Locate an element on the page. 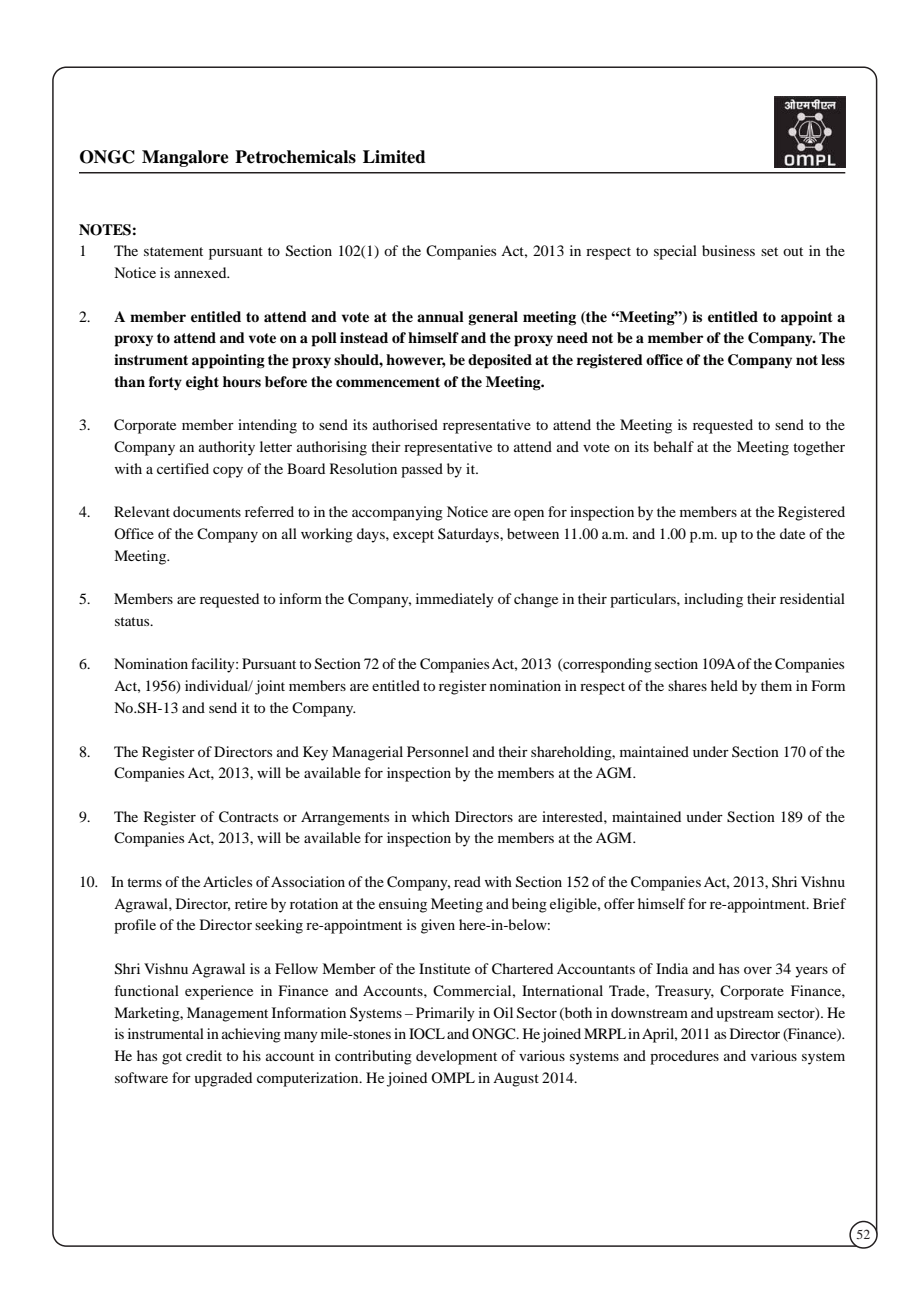  credit is located at coordinates (204, 1055).
